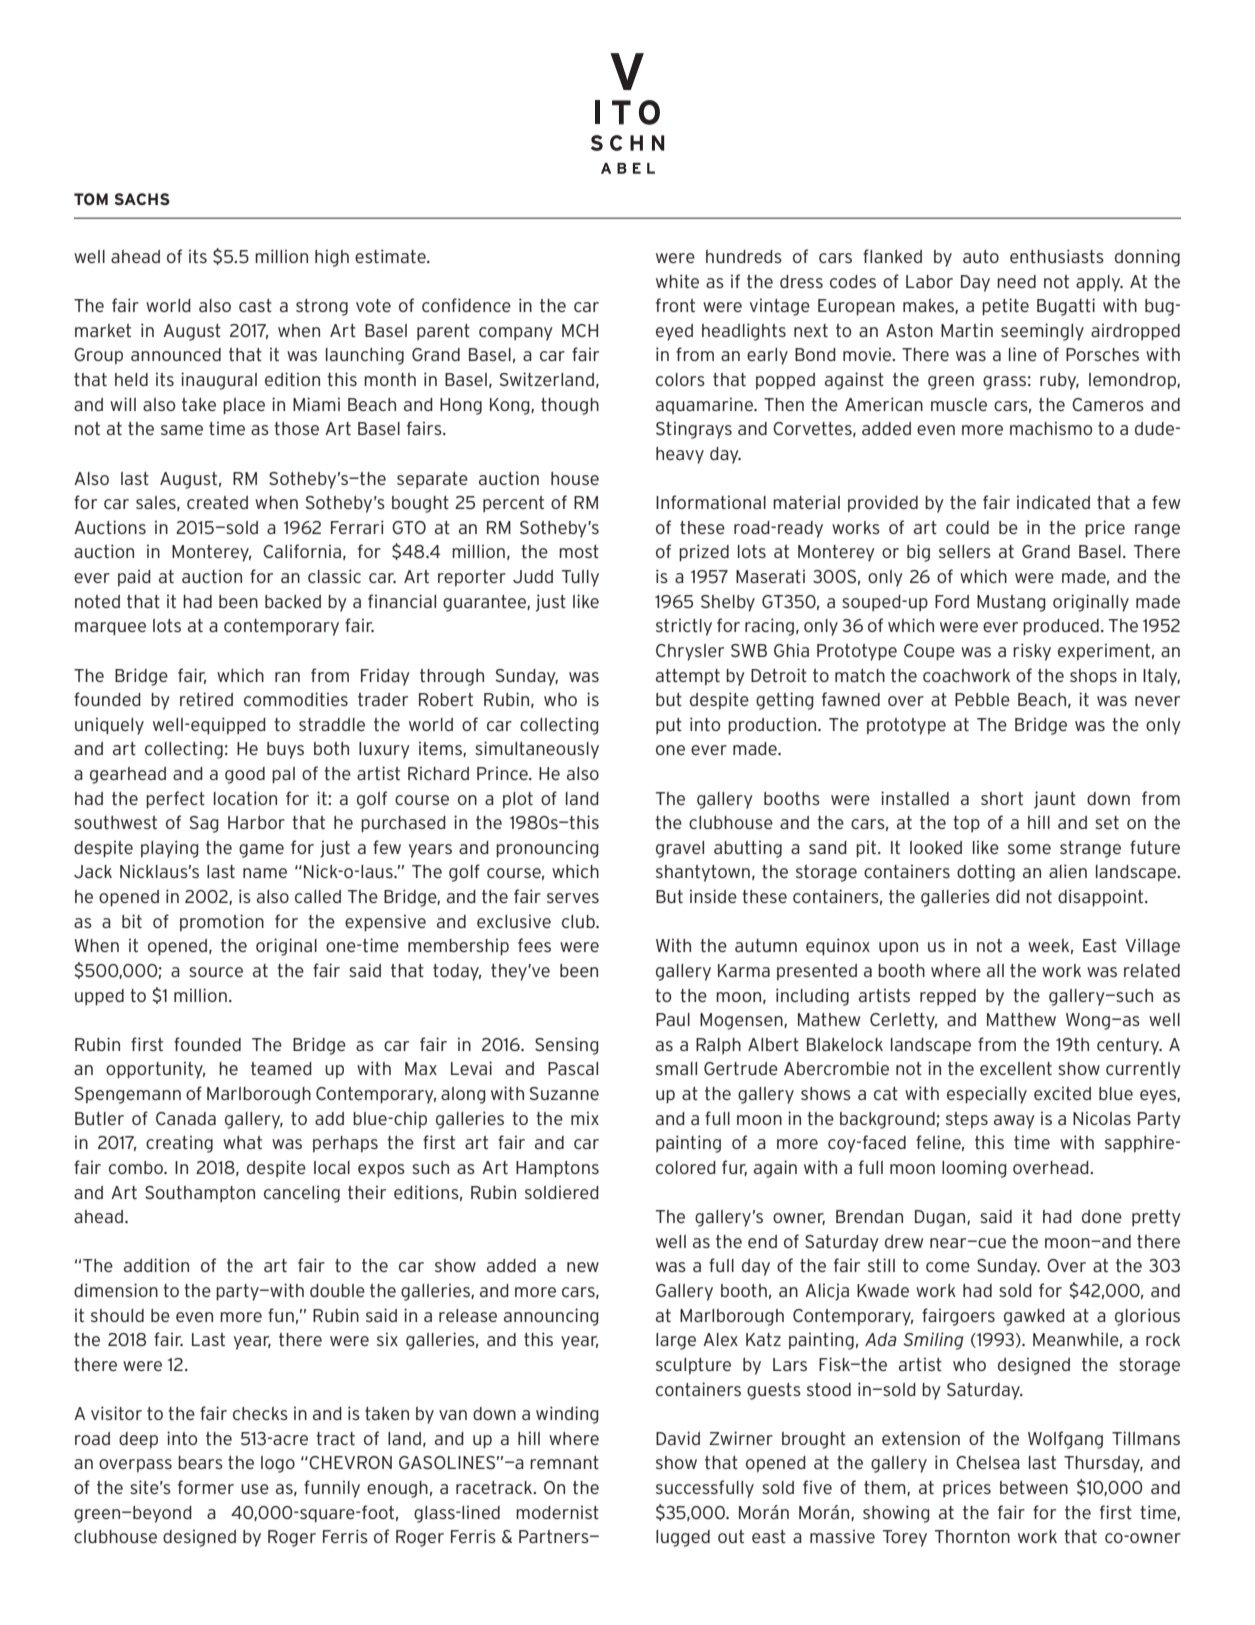 The height and width of the screenshot is (1625, 1255). What do you see at coordinates (974, 1169) in the screenshot?
I see `looming` at bounding box center [974, 1169].
